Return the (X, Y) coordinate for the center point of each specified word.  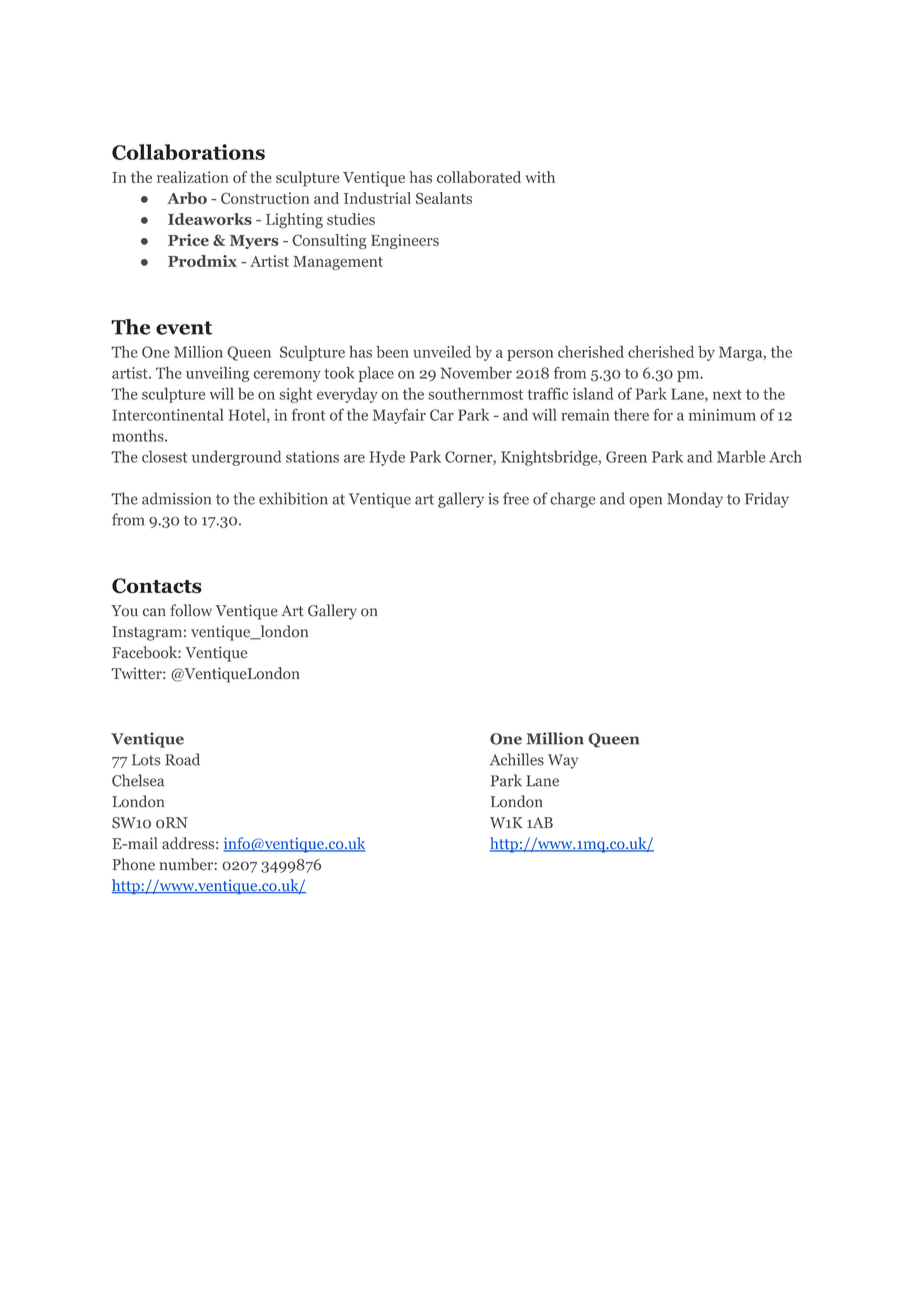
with (540, 177)
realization (193, 177)
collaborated (479, 177)
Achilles (517, 759)
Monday (695, 500)
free (516, 498)
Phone (134, 864)
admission (176, 498)
